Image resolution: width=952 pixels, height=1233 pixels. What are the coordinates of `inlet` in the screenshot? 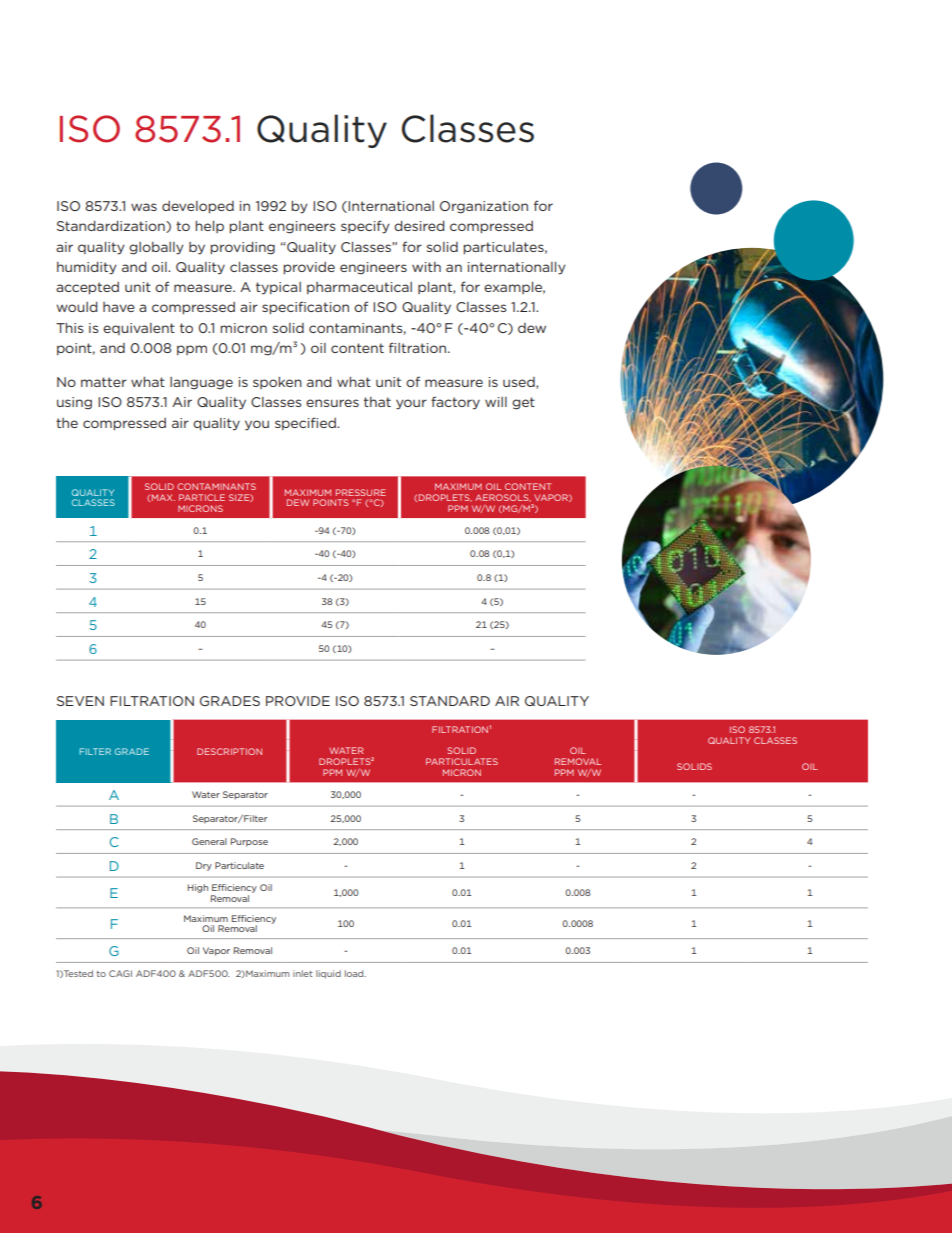 It's located at (302, 973).
